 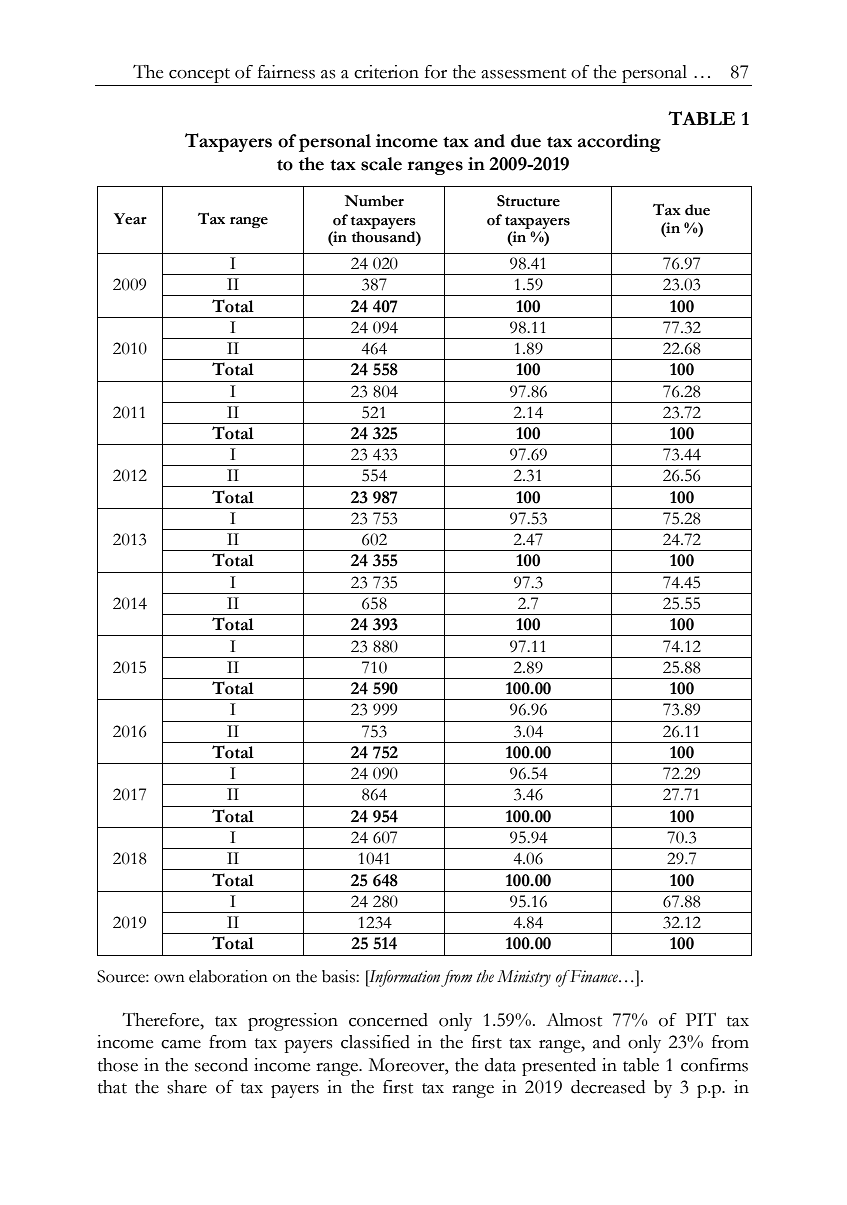 What do you see at coordinates (386, 72) in the page?
I see `criterion` at bounding box center [386, 72].
